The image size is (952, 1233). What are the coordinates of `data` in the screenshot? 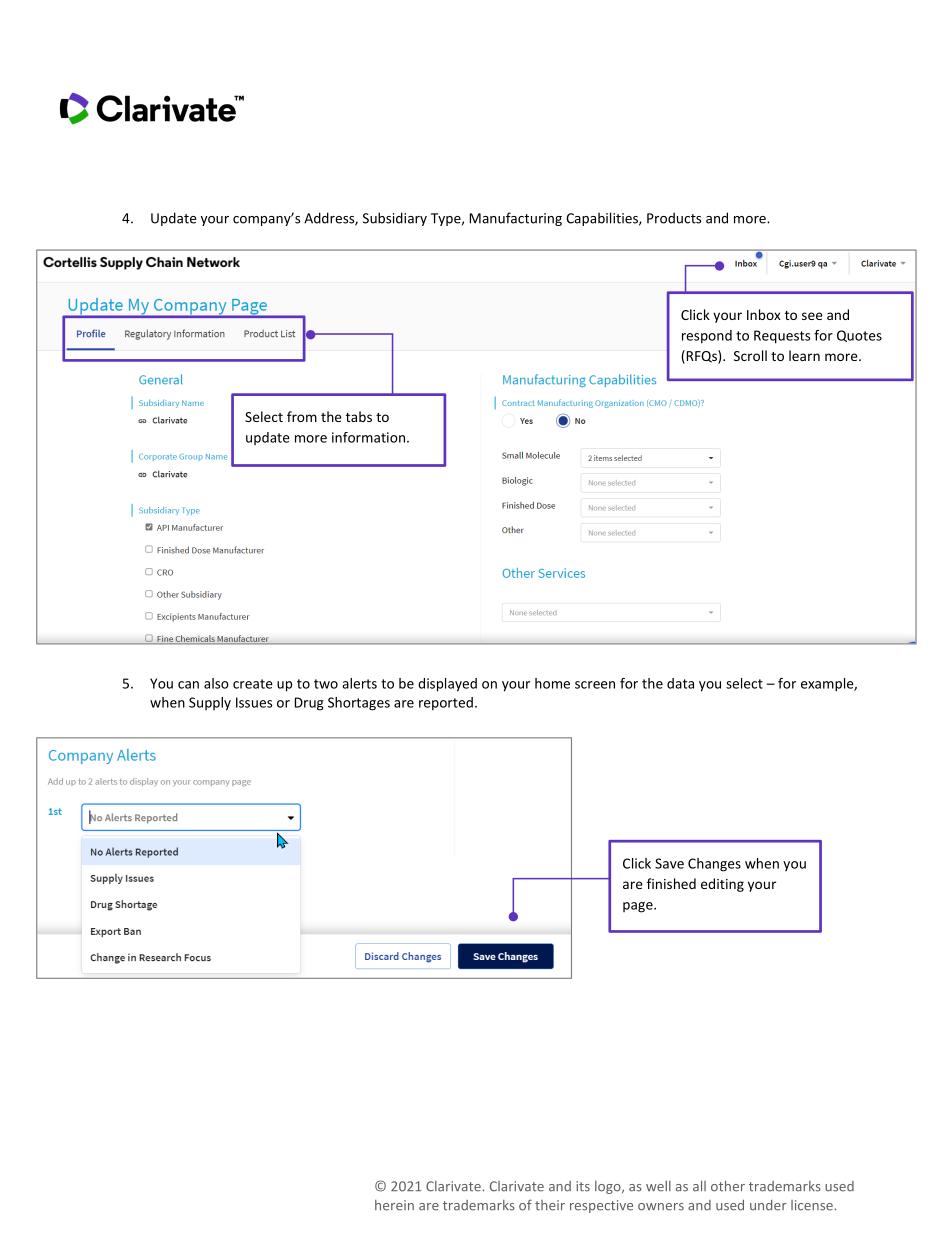 It's located at (680, 683).
